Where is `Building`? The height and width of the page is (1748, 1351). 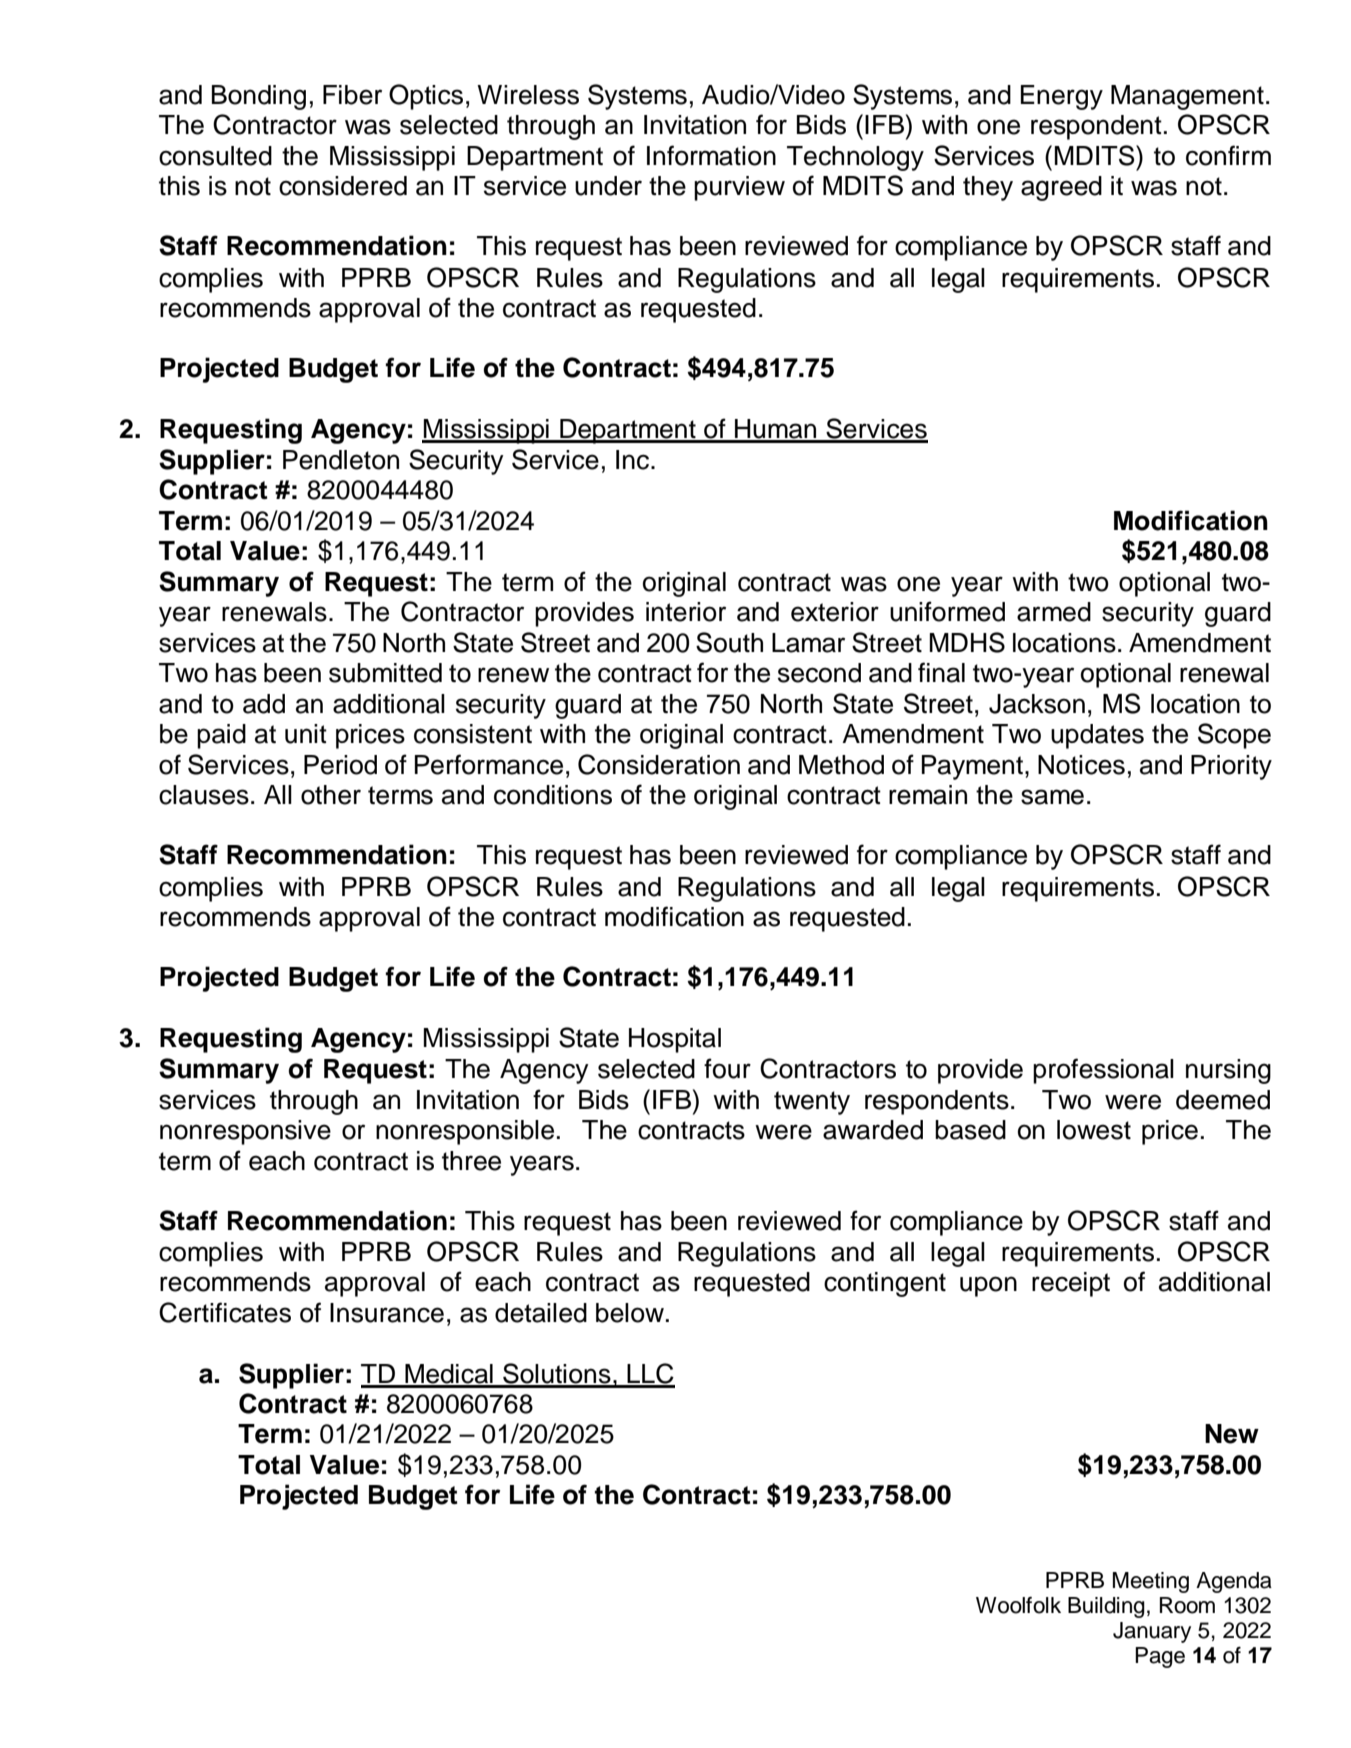 Building is located at coordinates (1106, 1607).
